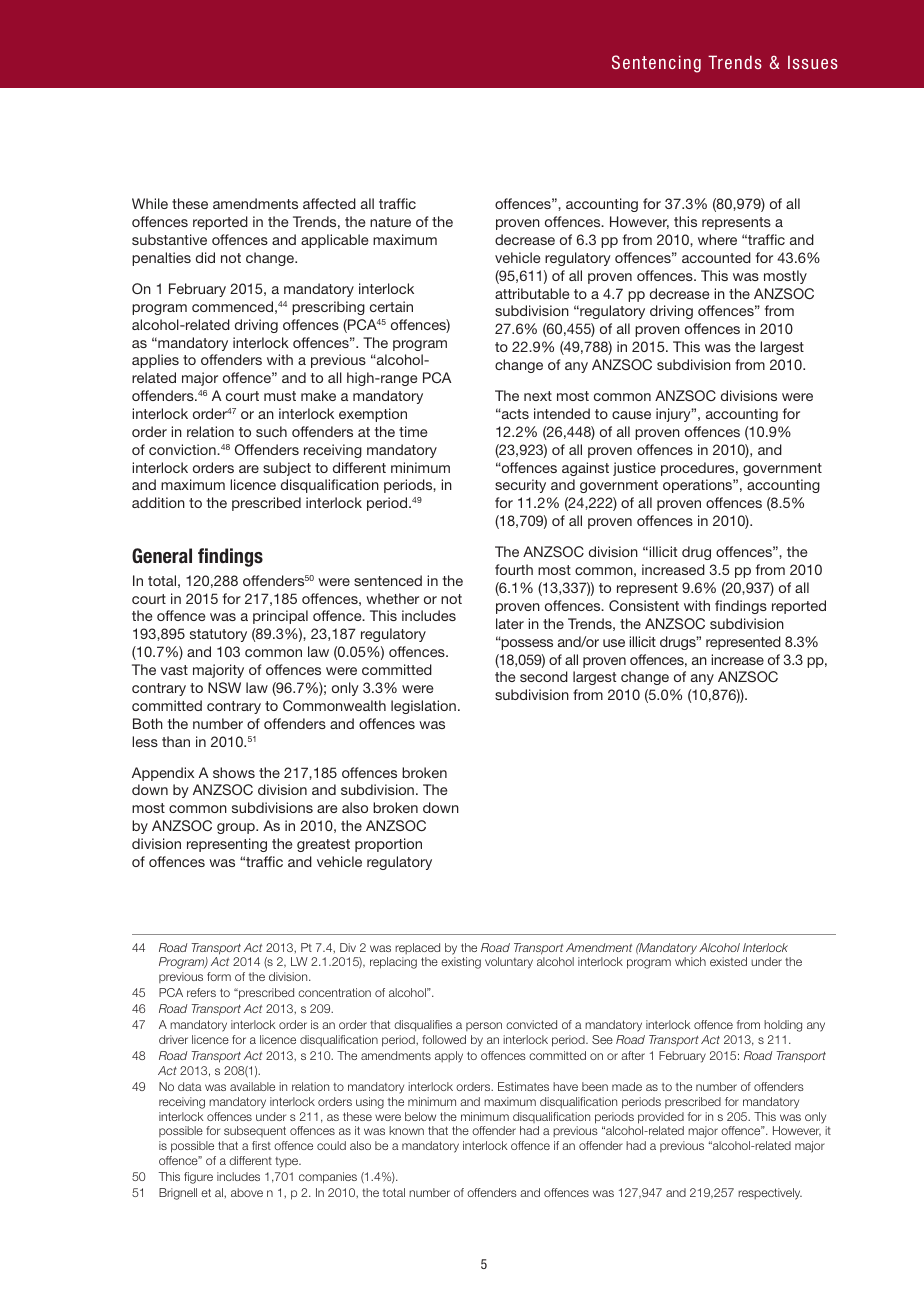 The image size is (924, 1308). What do you see at coordinates (510, 623) in the screenshot?
I see `later` at bounding box center [510, 623].
